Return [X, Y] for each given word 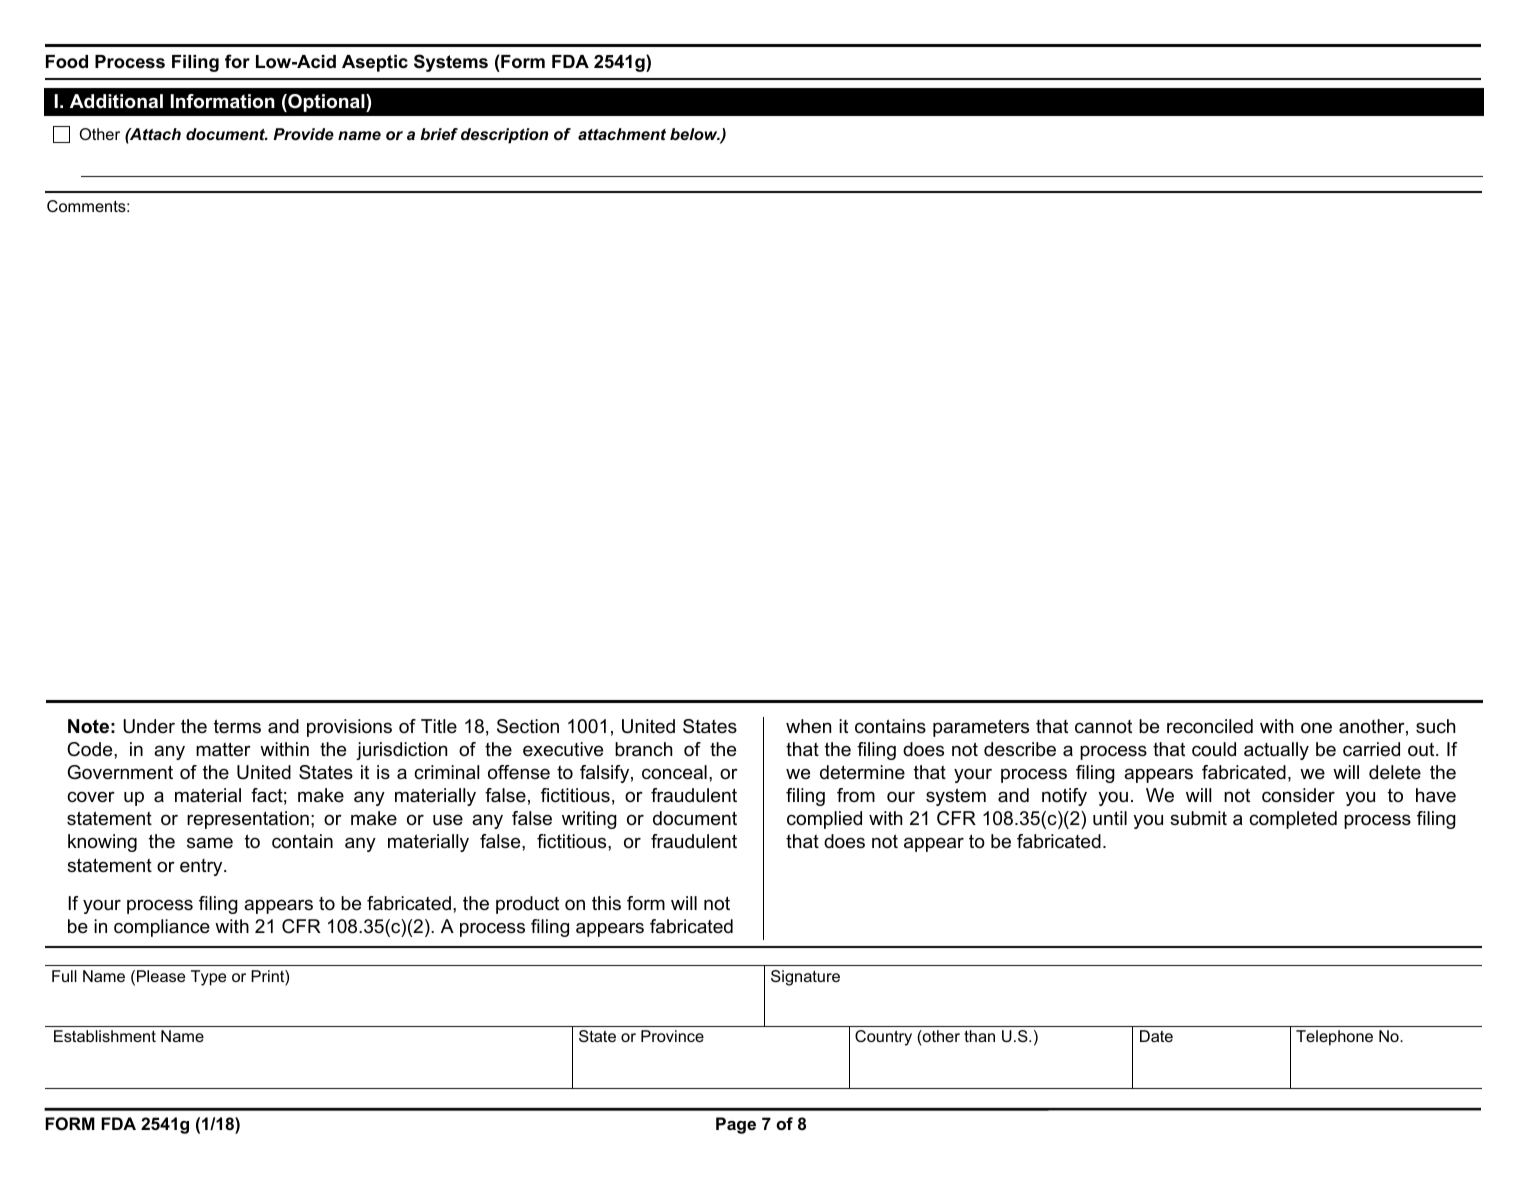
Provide [303, 134]
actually [1276, 751]
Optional [326, 103]
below [695, 134]
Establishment [105, 1036]
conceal [674, 772]
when [808, 726]
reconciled [1210, 726]
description [504, 136]
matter [223, 749]
